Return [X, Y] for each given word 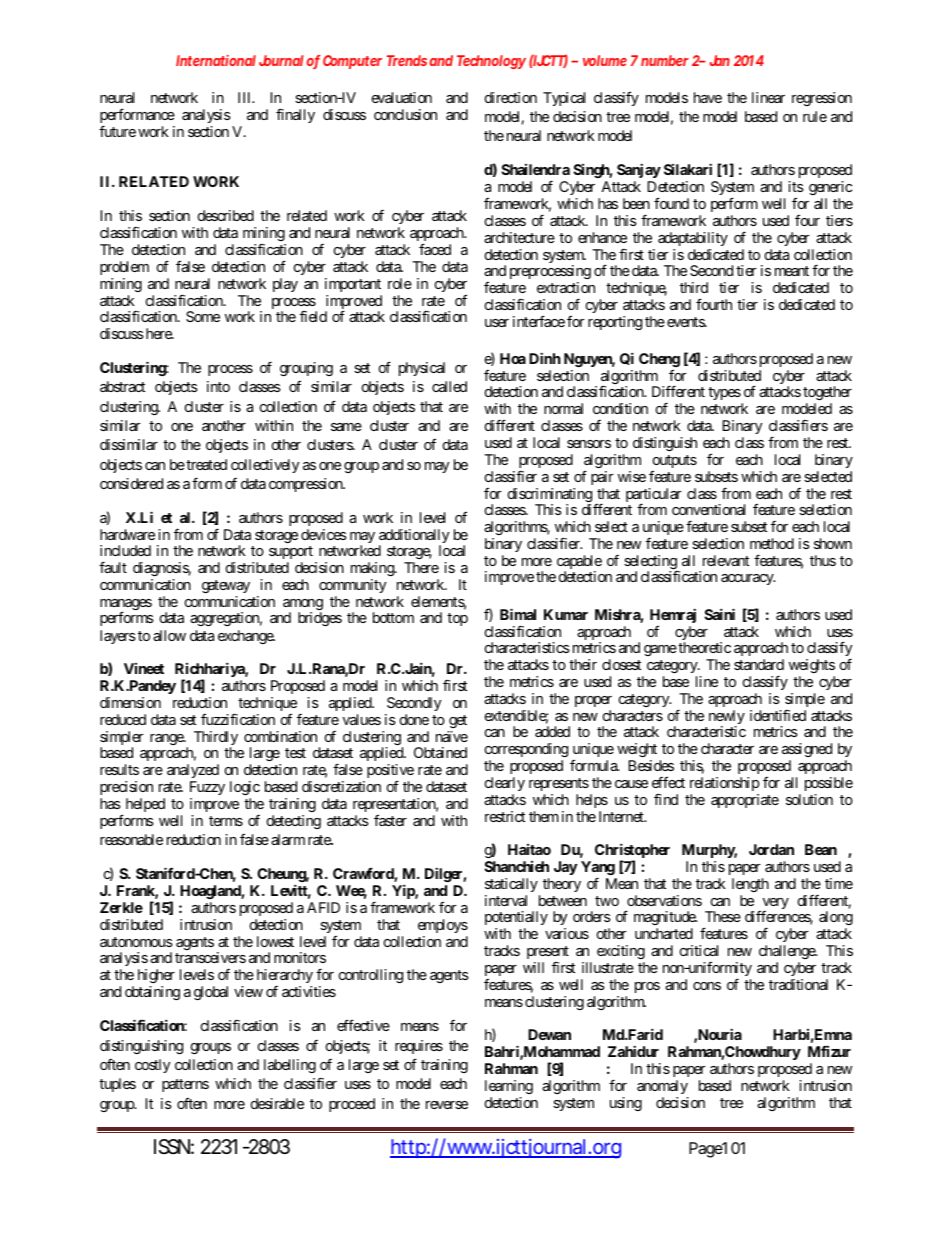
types [724, 393]
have [708, 97]
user [497, 323]
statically [511, 885]
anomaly [662, 1087]
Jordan [771, 849]
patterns [185, 1085]
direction [511, 97]
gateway [226, 586]
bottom [393, 617]
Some [203, 316]
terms [226, 821]
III [246, 97]
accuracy [748, 579]
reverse [447, 1105]
